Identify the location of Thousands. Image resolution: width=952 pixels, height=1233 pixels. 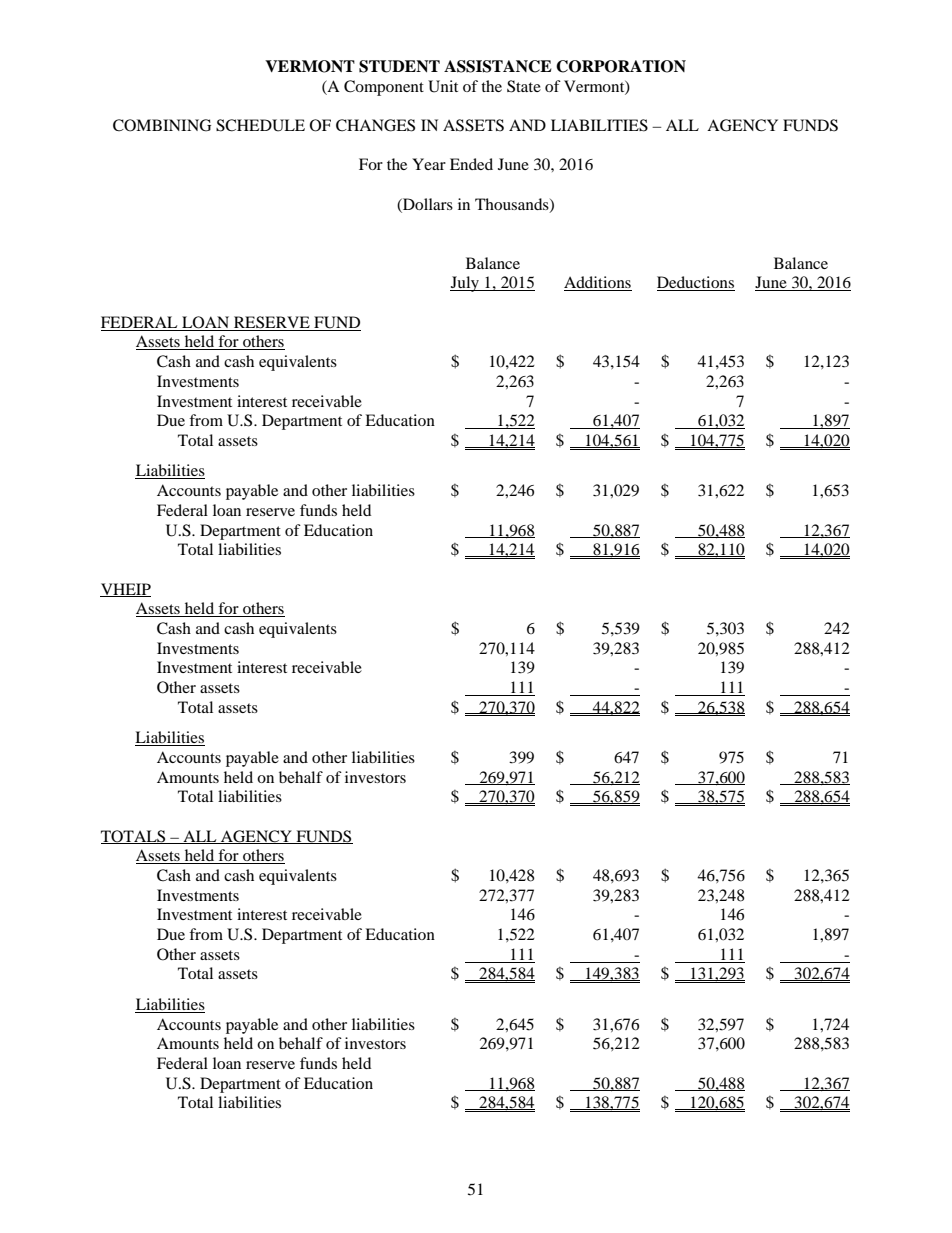
(513, 205).
